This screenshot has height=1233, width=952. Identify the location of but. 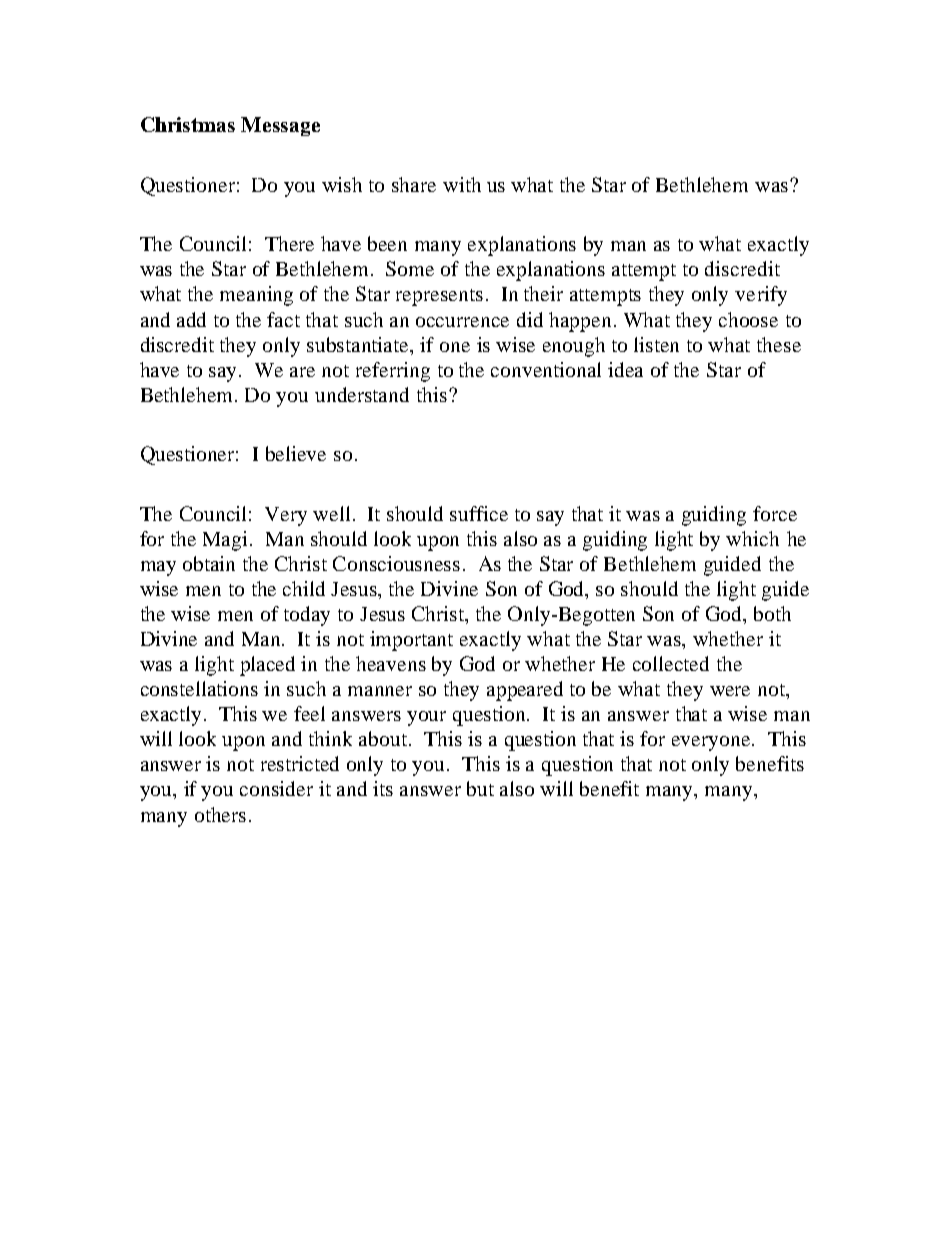
(480, 788).
